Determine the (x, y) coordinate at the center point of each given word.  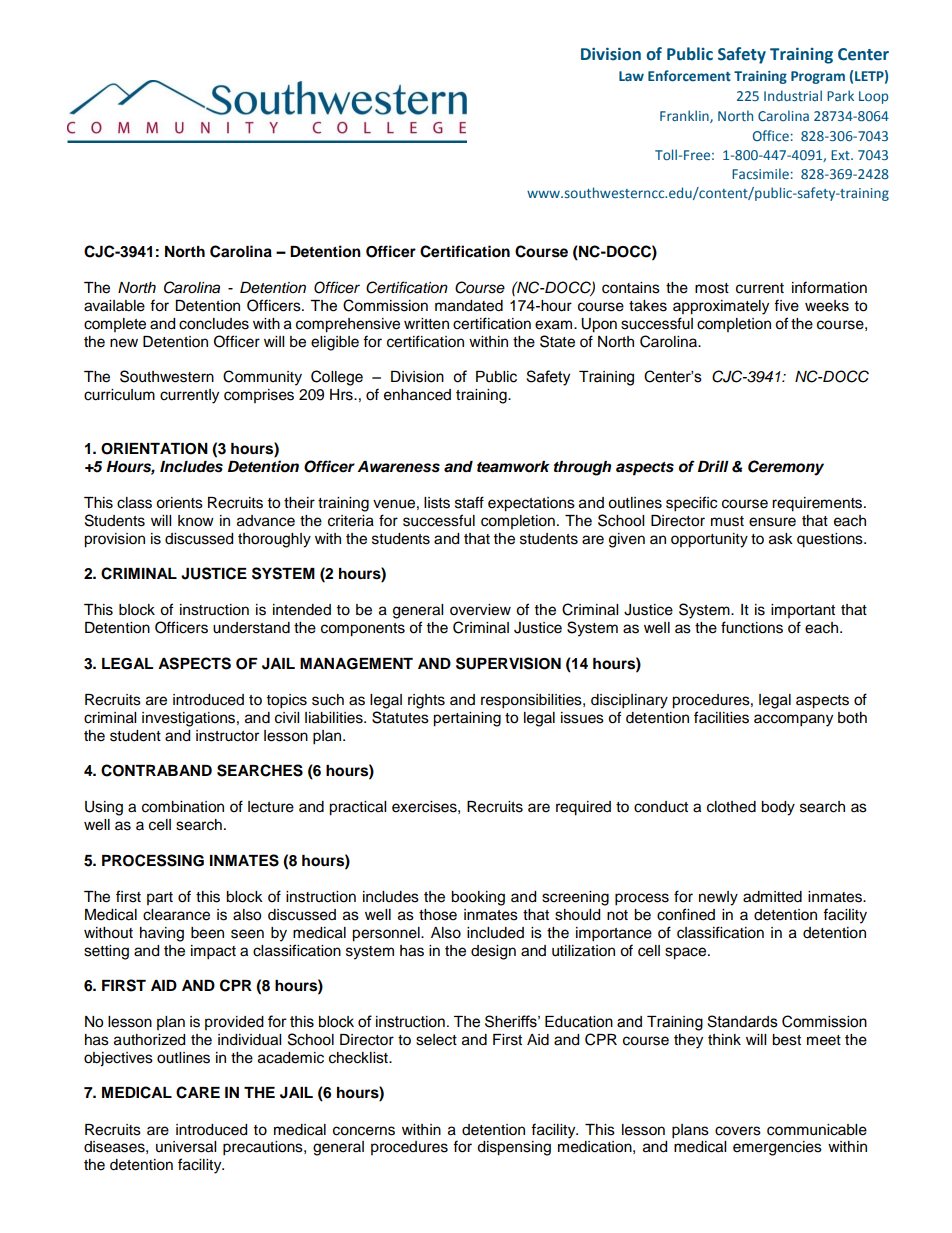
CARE (198, 1092)
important (803, 611)
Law (631, 76)
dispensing (514, 1148)
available (114, 306)
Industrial (793, 95)
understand (251, 628)
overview (480, 610)
